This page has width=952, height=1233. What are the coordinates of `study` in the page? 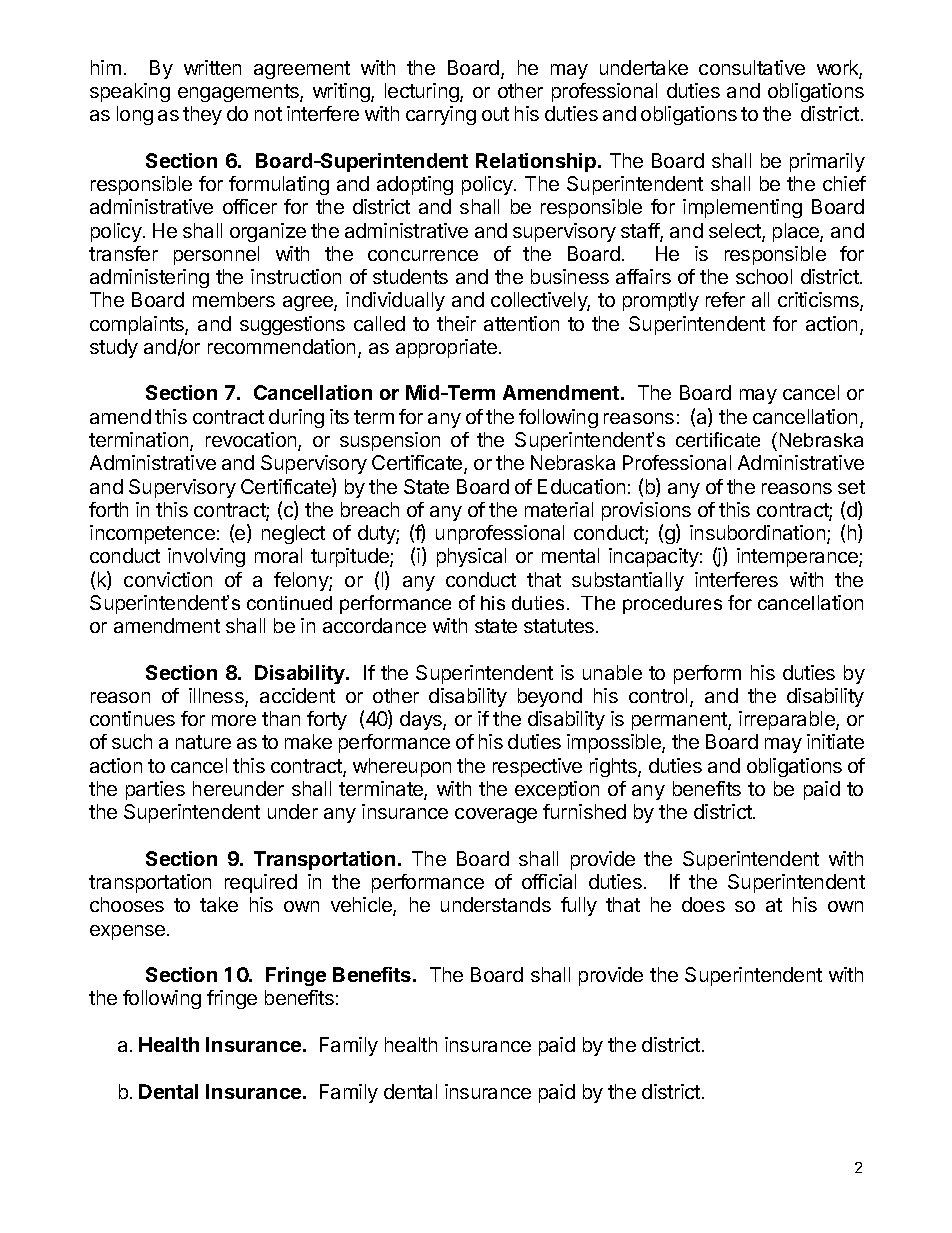 It's located at (114, 348).
